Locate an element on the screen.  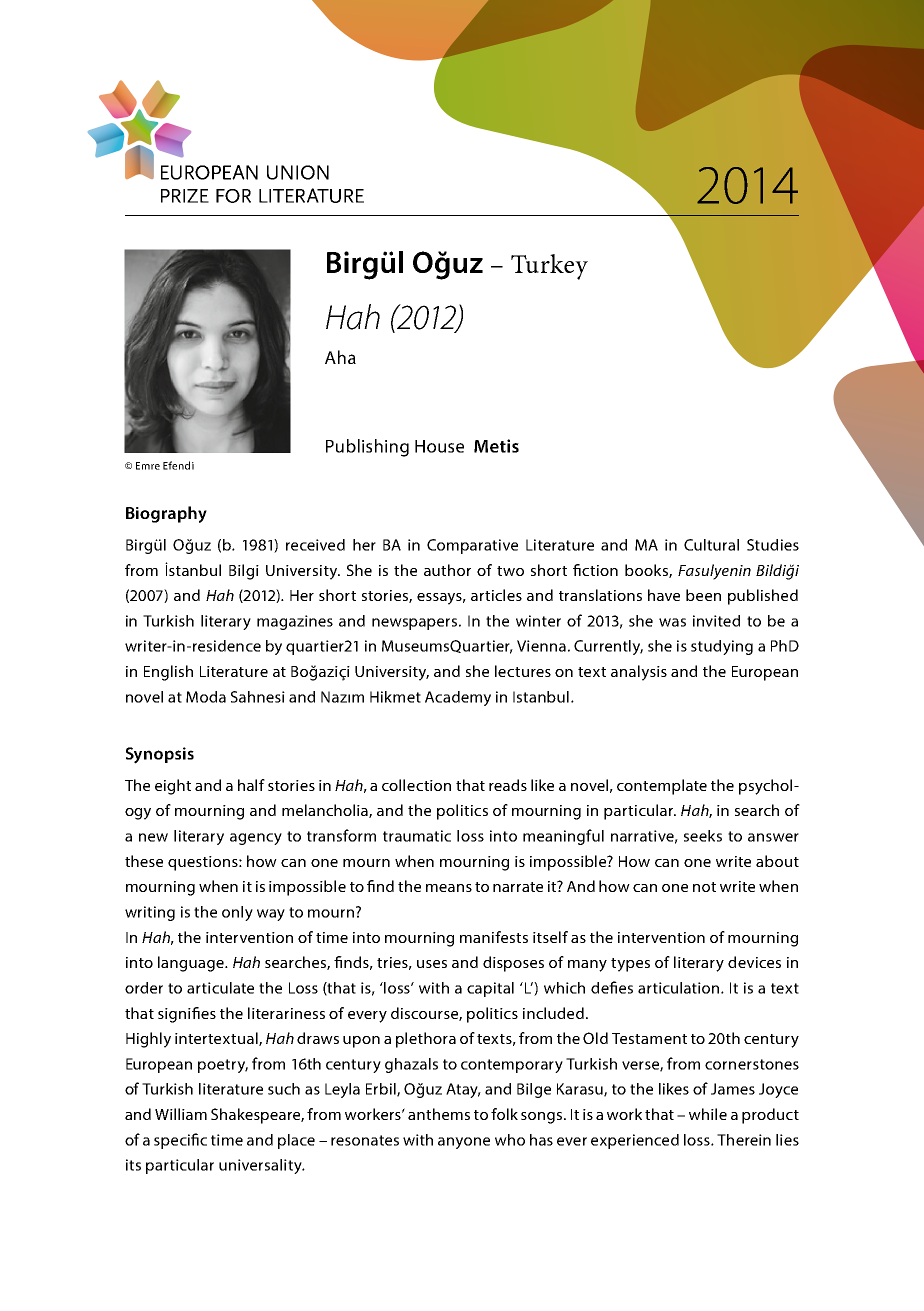
analysis is located at coordinates (639, 673).
